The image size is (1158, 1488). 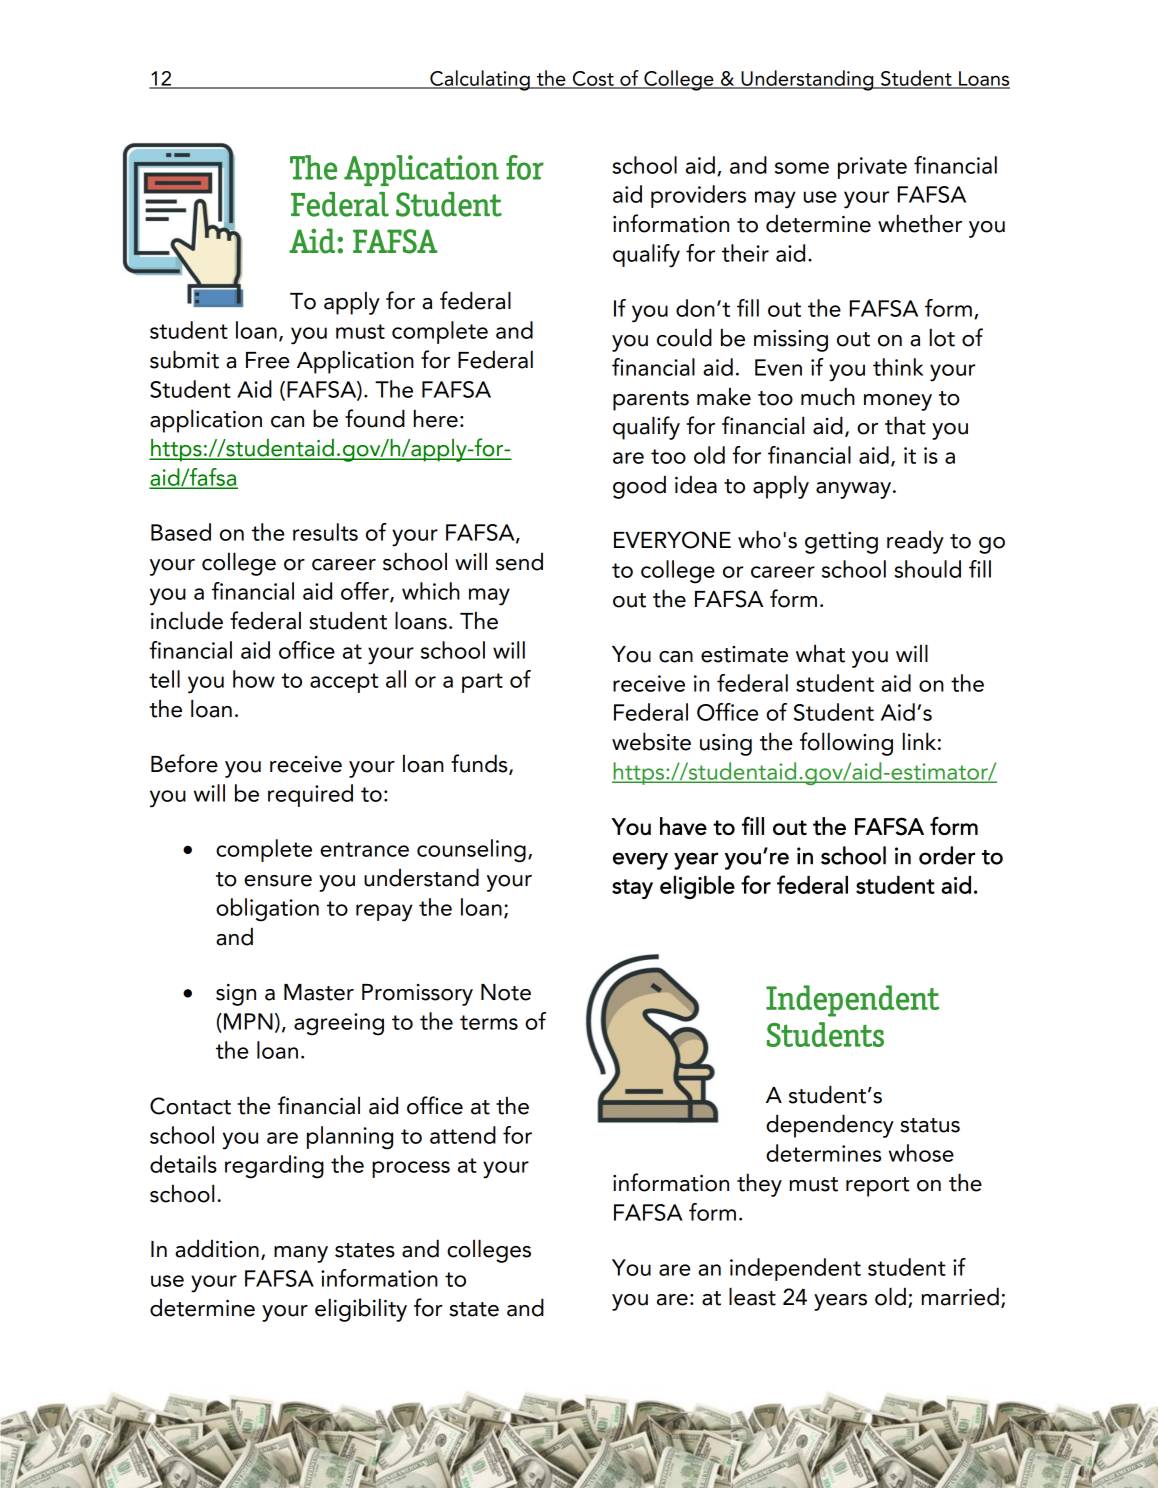 I want to click on Free, so click(x=267, y=360).
